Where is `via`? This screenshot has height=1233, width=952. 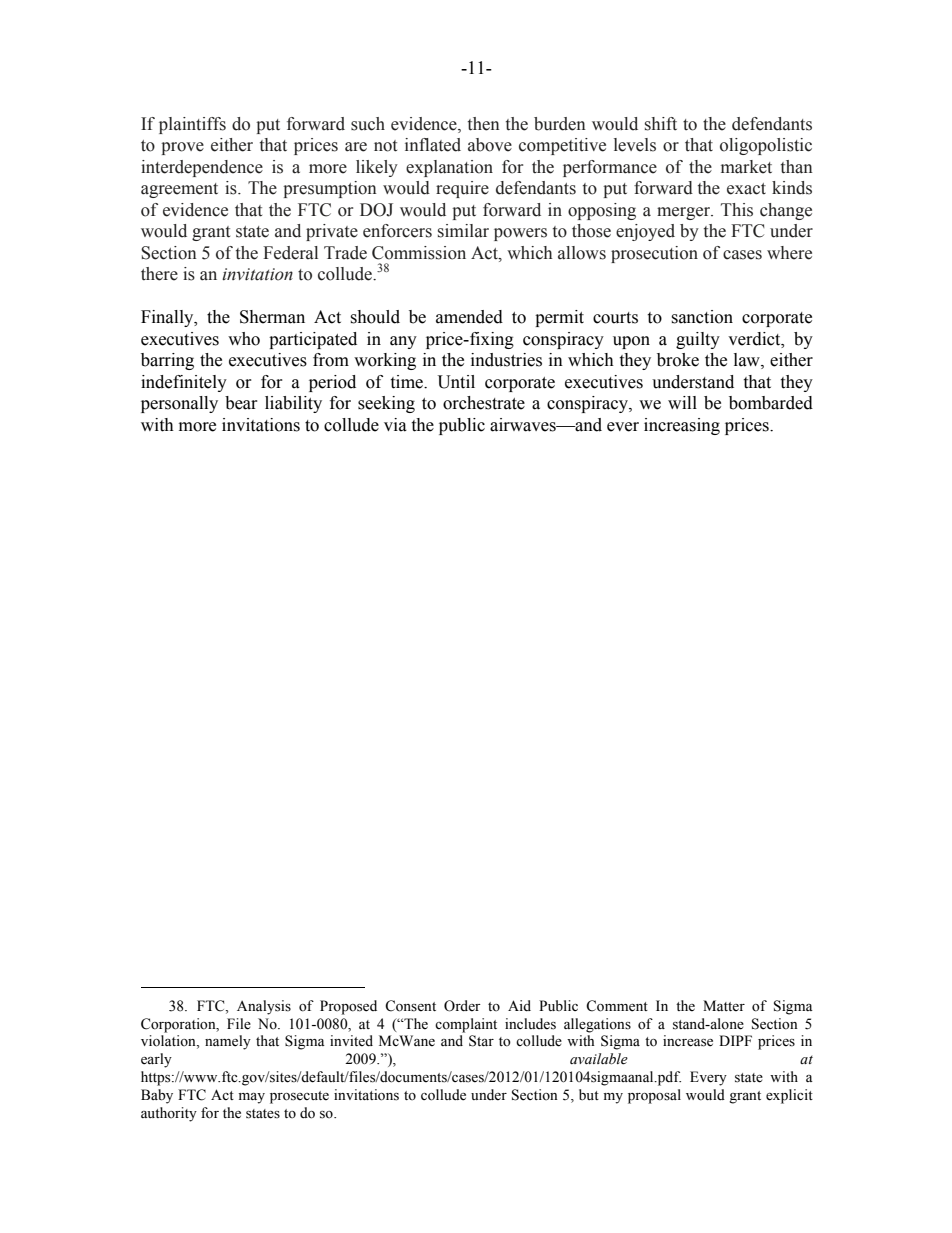 via is located at coordinates (395, 425).
